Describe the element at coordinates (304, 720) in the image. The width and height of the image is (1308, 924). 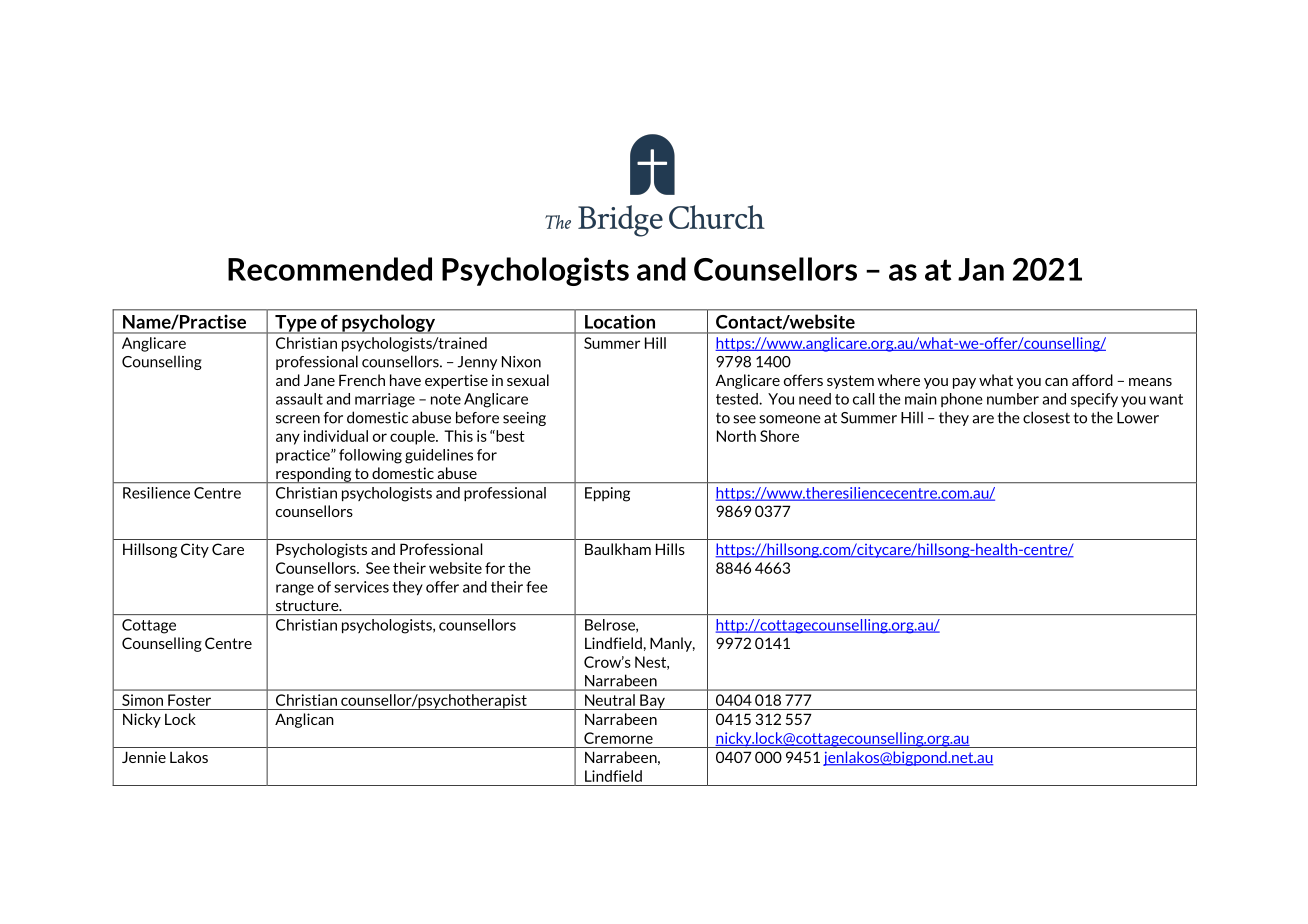
I see `Anglican` at that location.
